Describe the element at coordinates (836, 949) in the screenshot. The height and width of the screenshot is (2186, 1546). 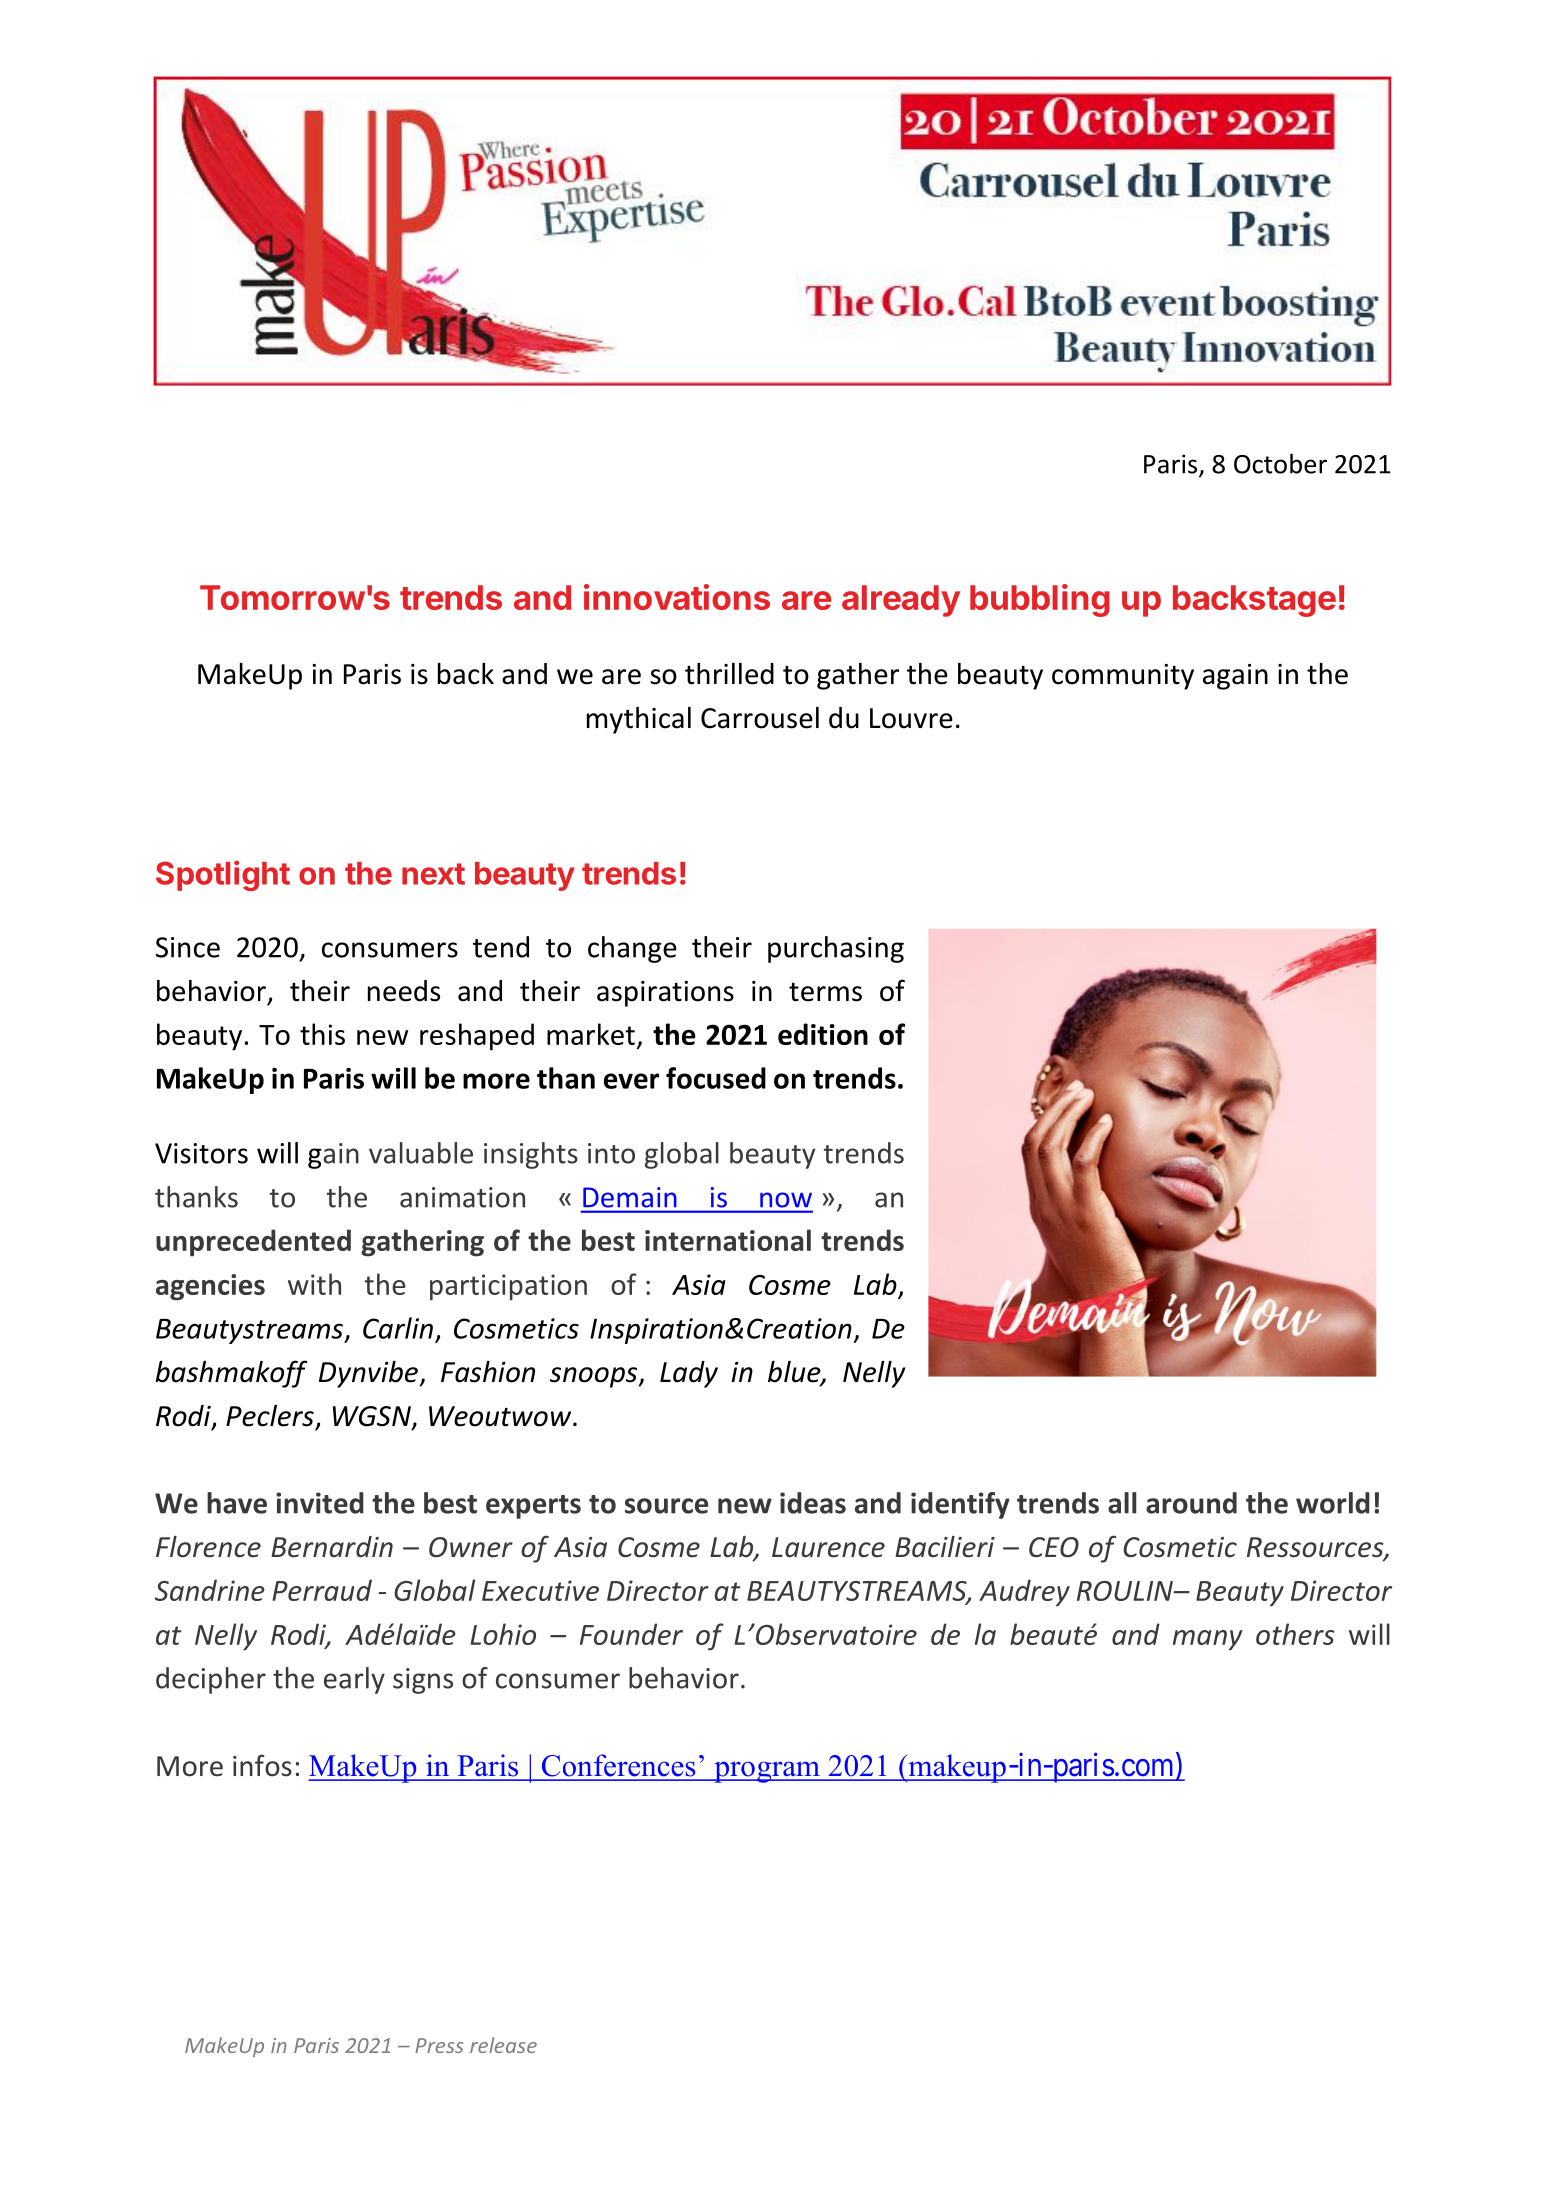
I see `purchasing` at that location.
